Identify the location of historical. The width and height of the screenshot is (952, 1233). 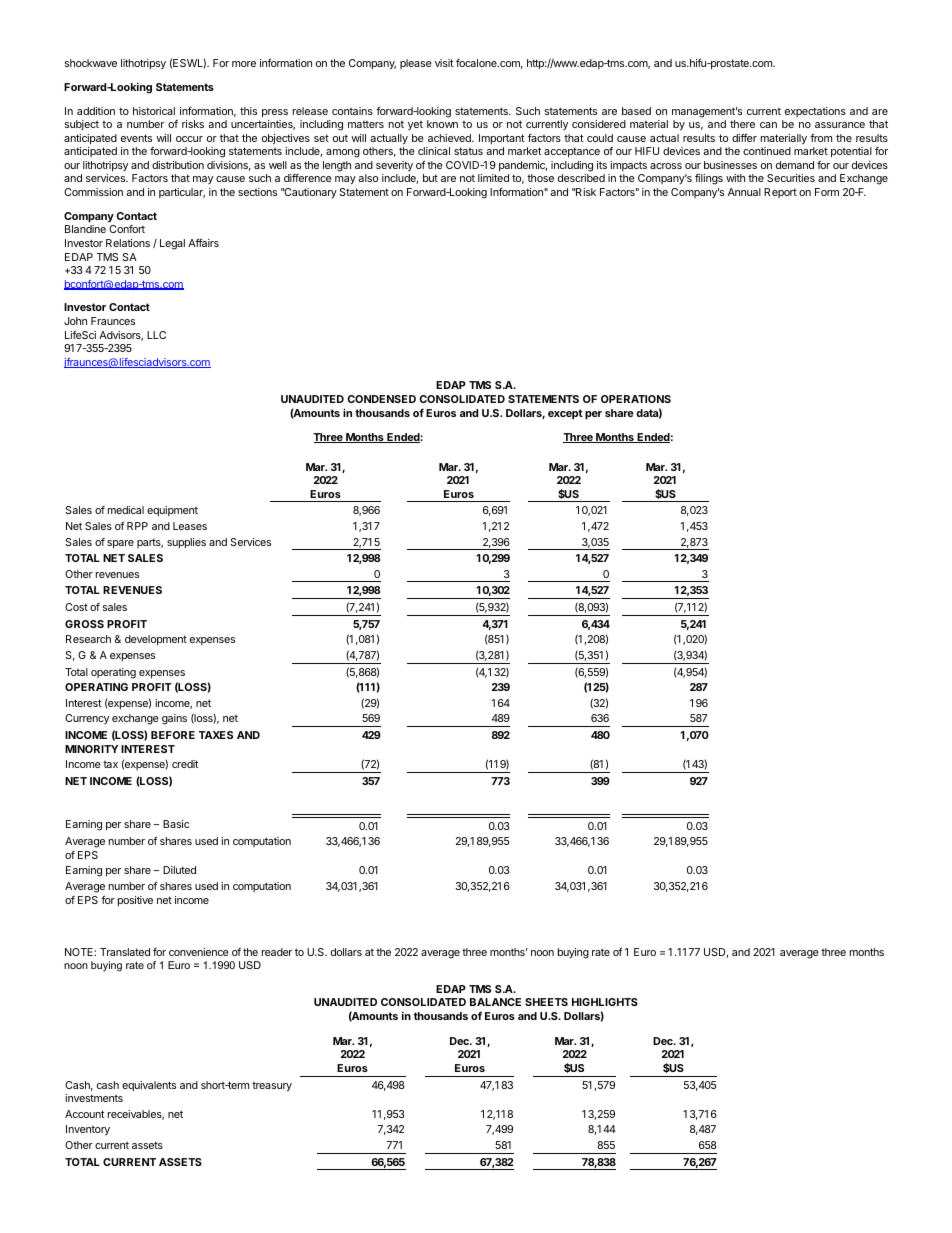
(154, 111).
